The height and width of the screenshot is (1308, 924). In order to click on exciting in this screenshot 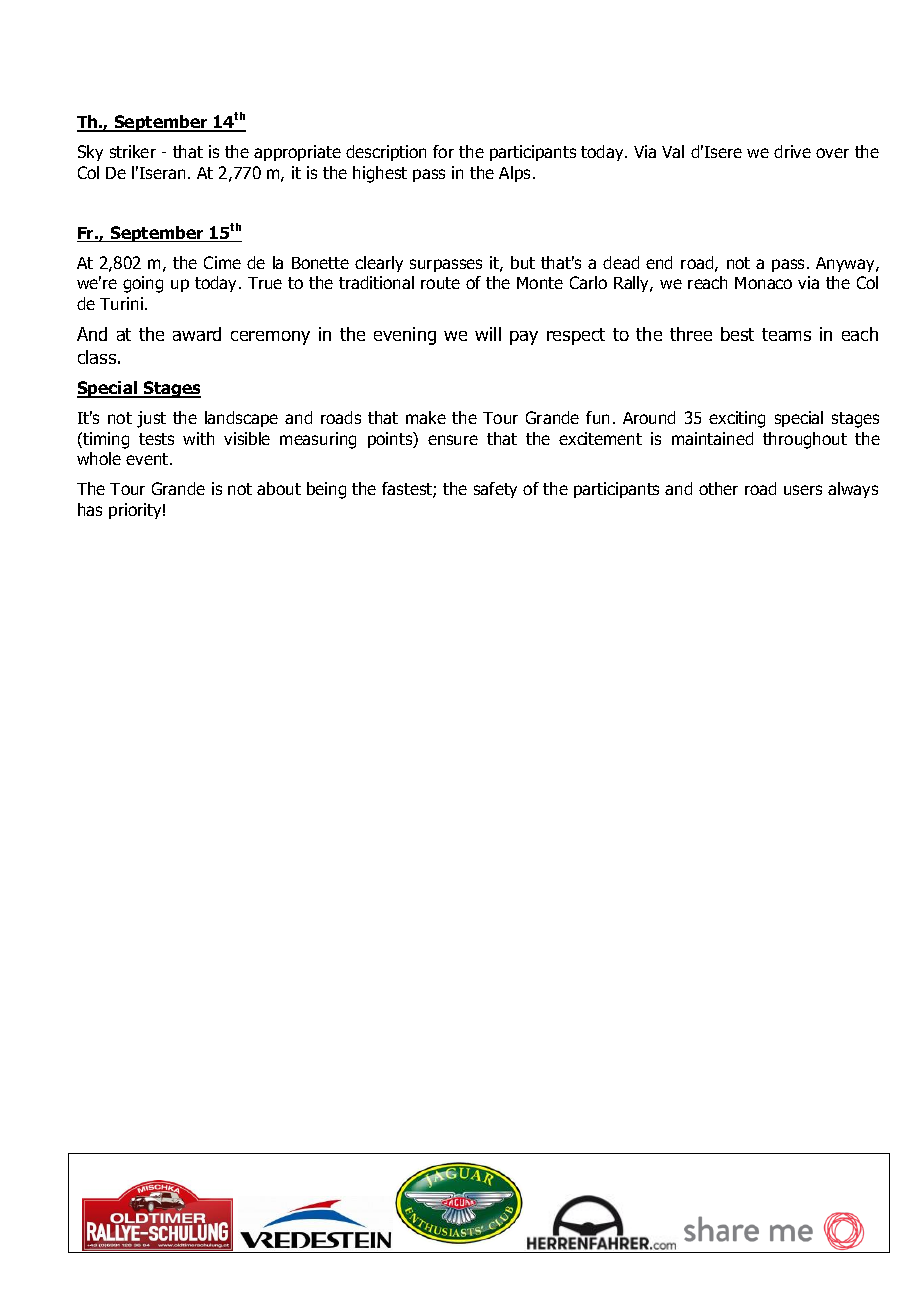, I will do `click(737, 419)`.
